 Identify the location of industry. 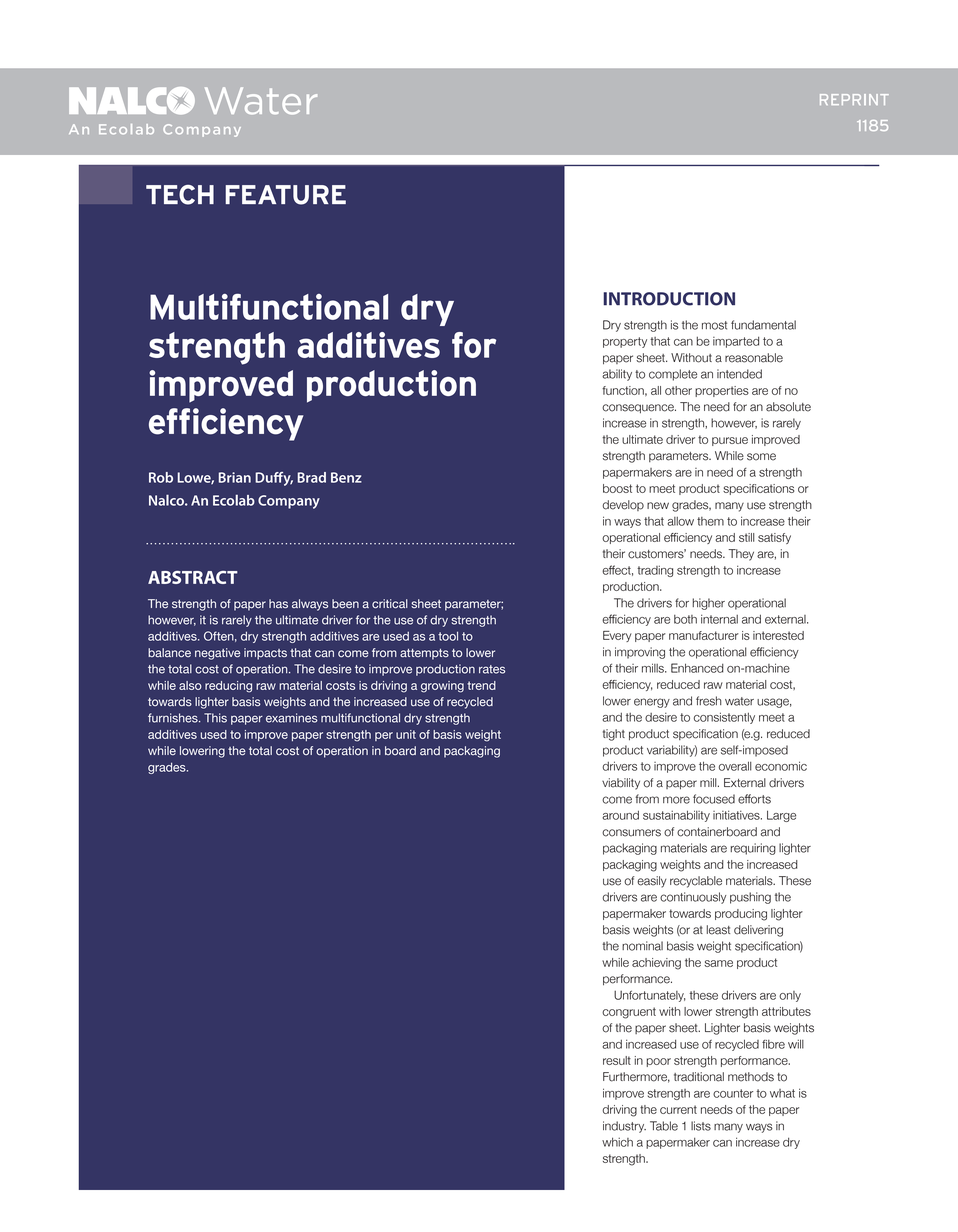
(624, 1127).
